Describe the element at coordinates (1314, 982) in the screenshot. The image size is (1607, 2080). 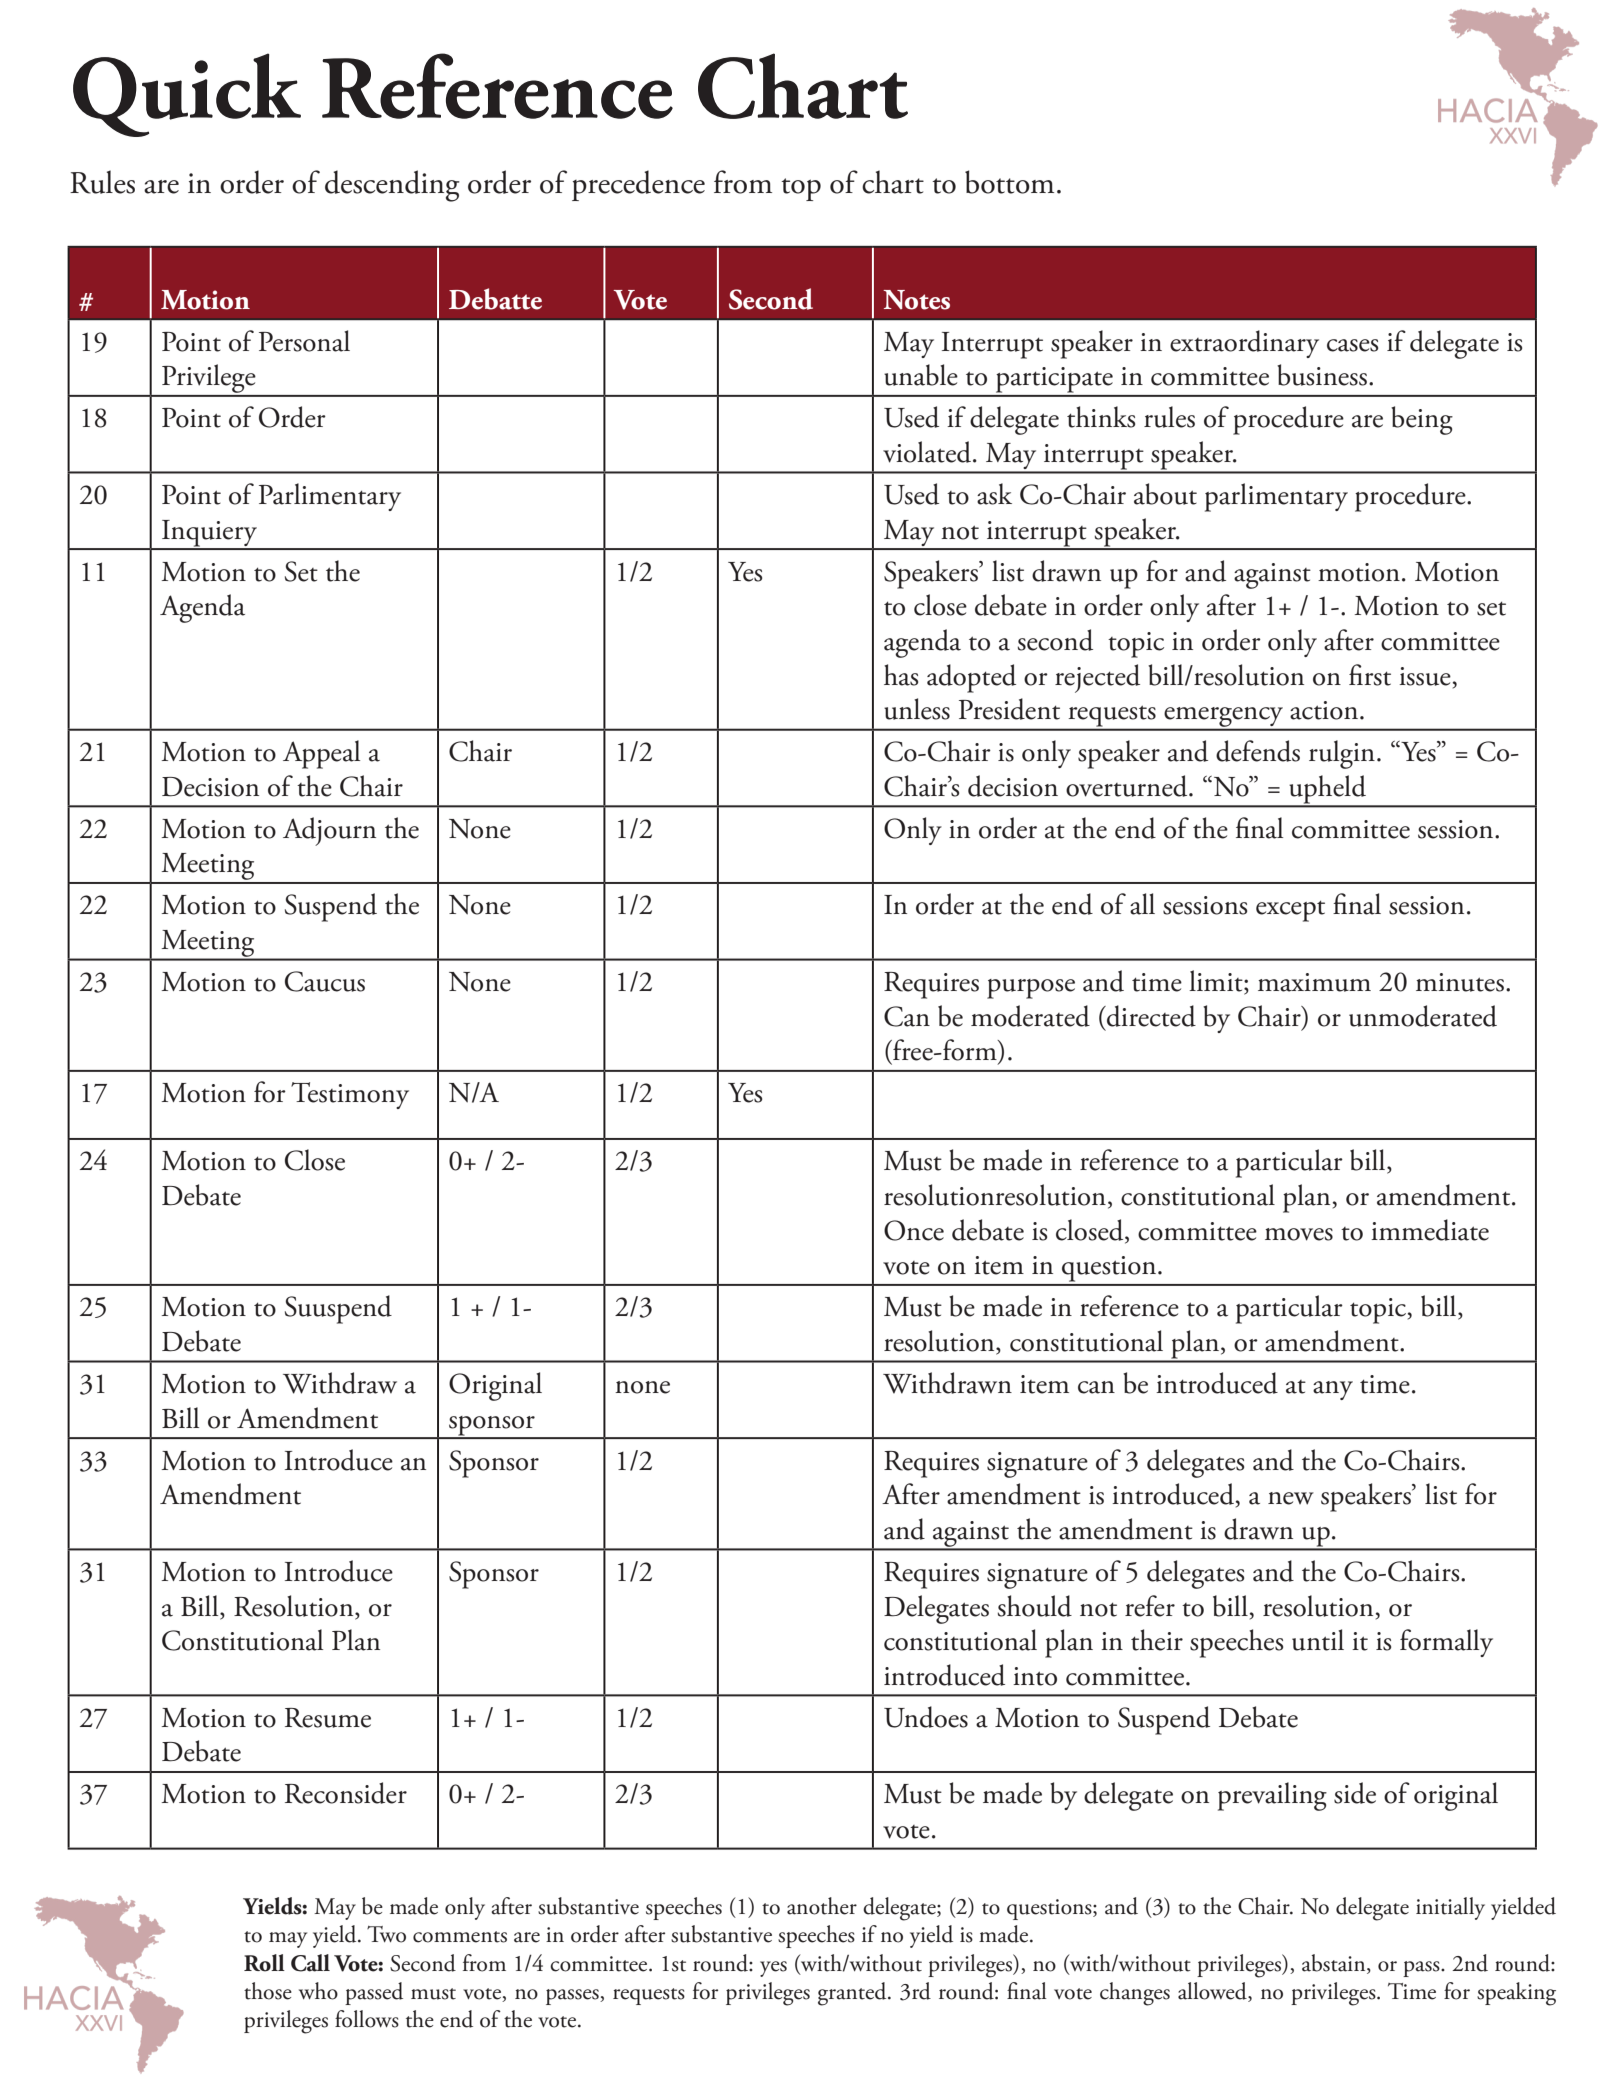
I see `maximum` at that location.
